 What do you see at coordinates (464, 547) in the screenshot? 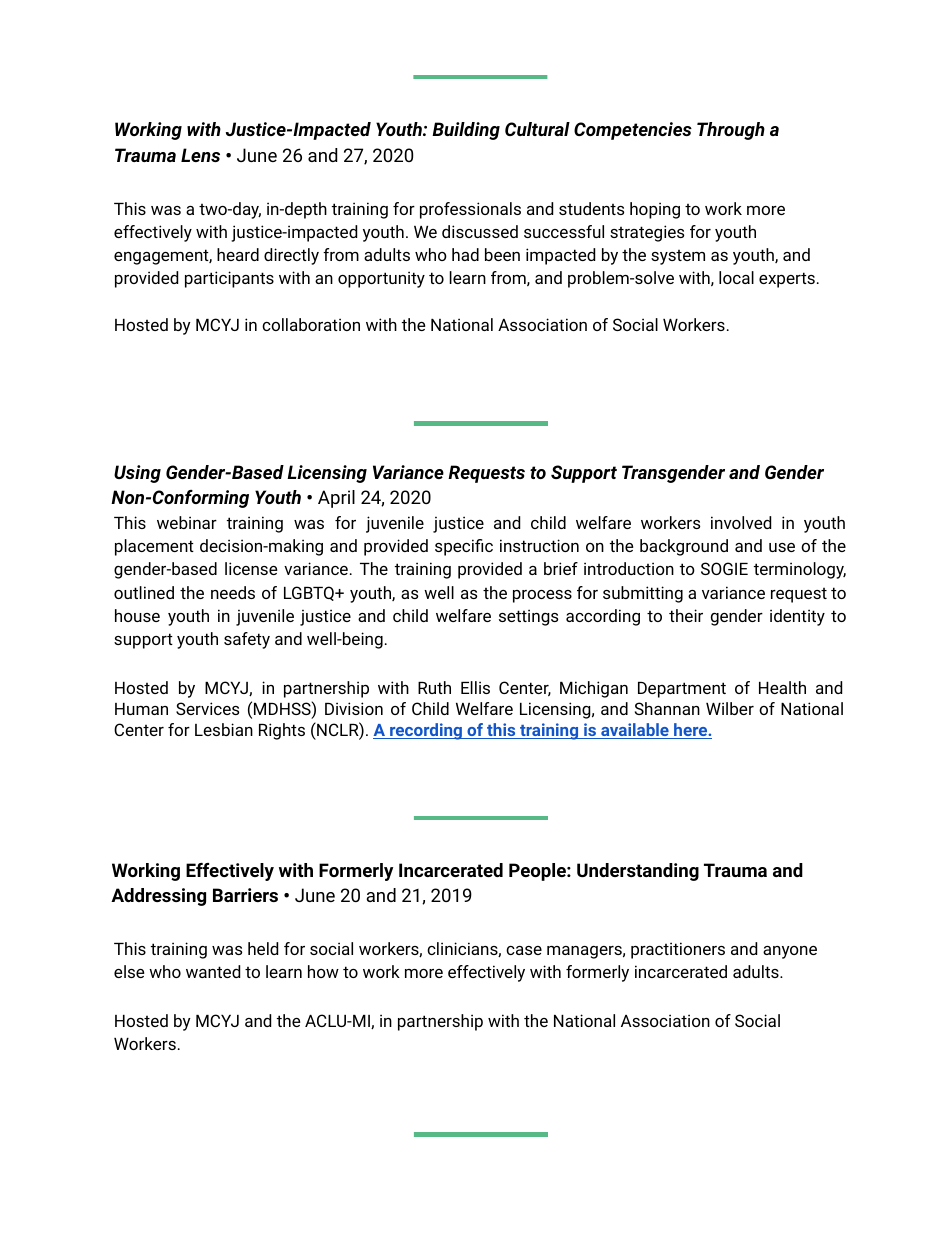
I see `specific` at bounding box center [464, 547].
